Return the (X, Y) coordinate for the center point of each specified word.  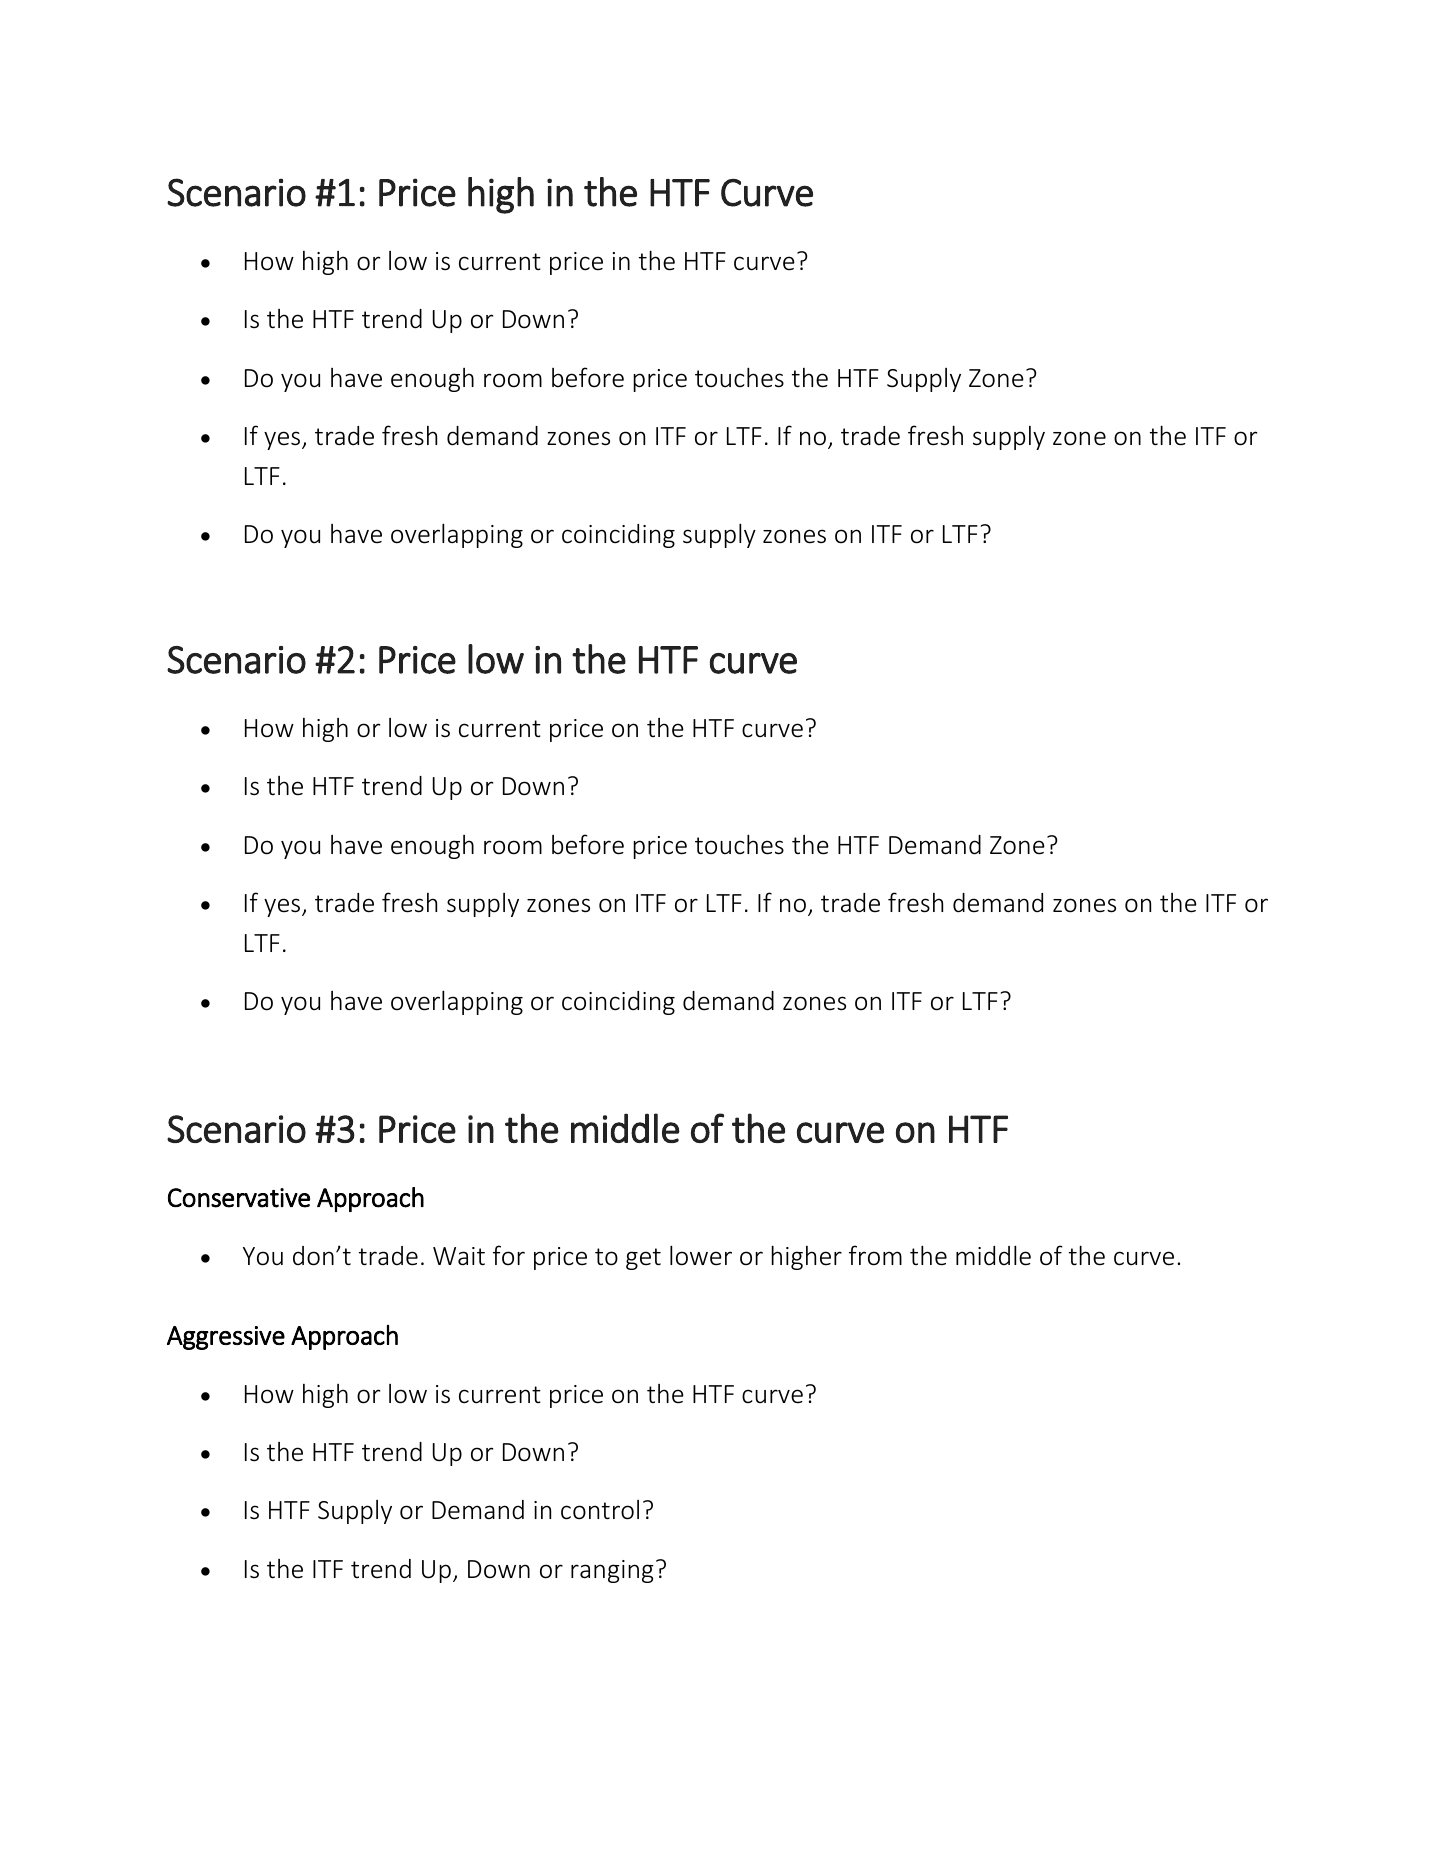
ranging (612, 1571)
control (600, 1510)
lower (701, 1255)
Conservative (239, 1198)
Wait (459, 1256)
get (643, 1259)
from (875, 1255)
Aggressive (226, 1338)
